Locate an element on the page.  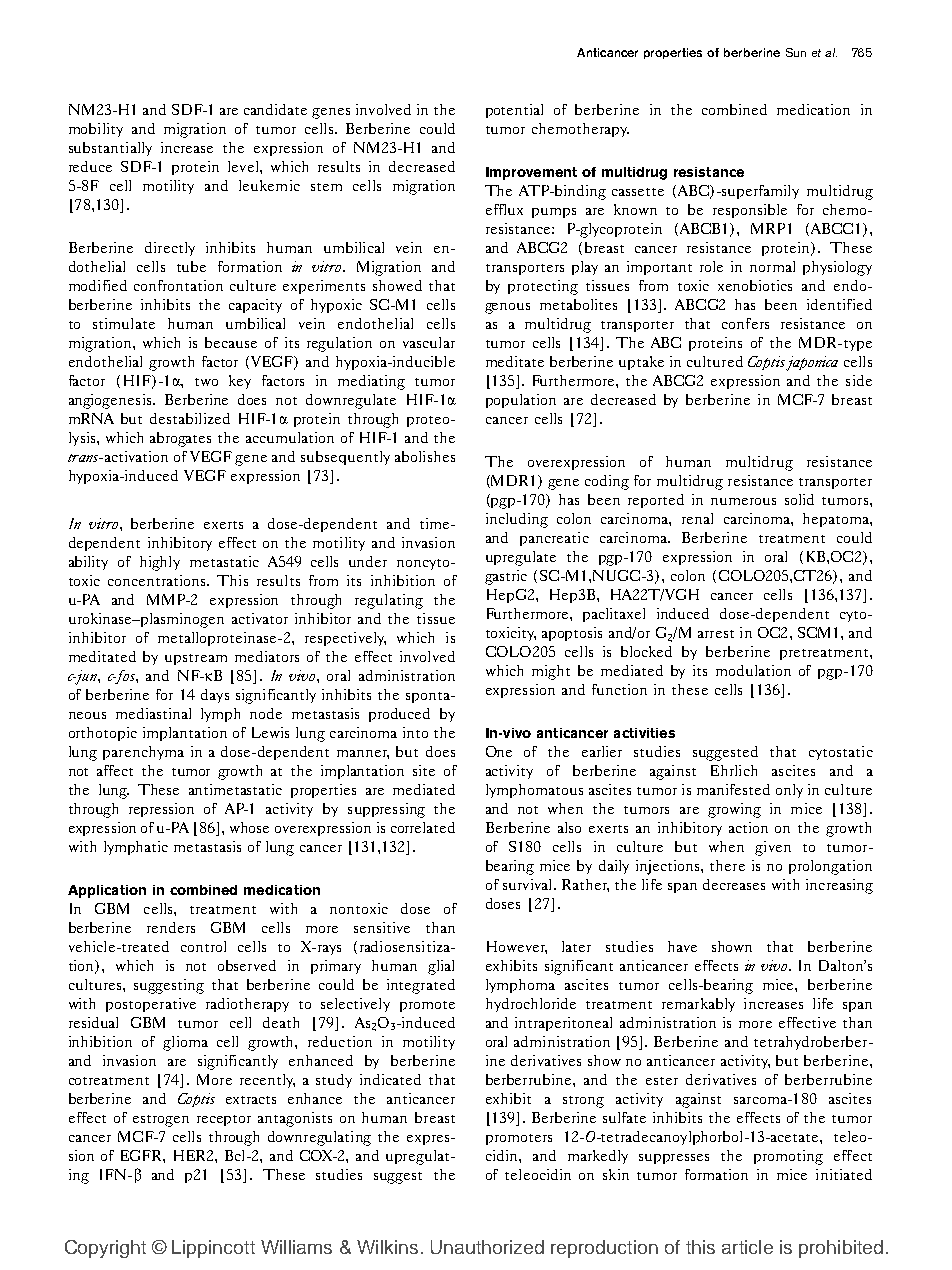
candidate is located at coordinates (275, 109).
